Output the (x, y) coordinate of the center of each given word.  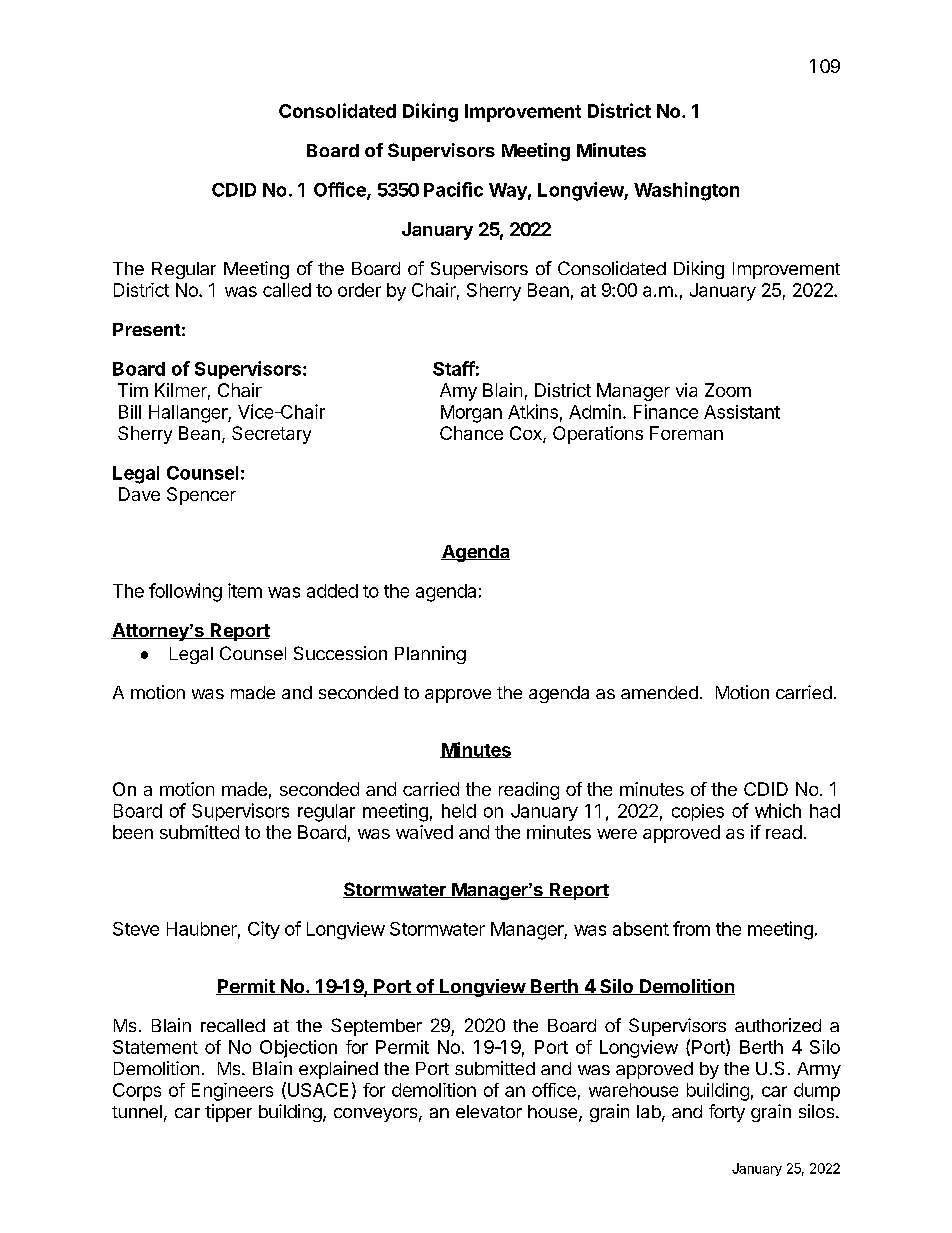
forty (727, 1113)
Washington (686, 191)
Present (147, 329)
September (376, 1027)
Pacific (453, 189)
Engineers (232, 1092)
